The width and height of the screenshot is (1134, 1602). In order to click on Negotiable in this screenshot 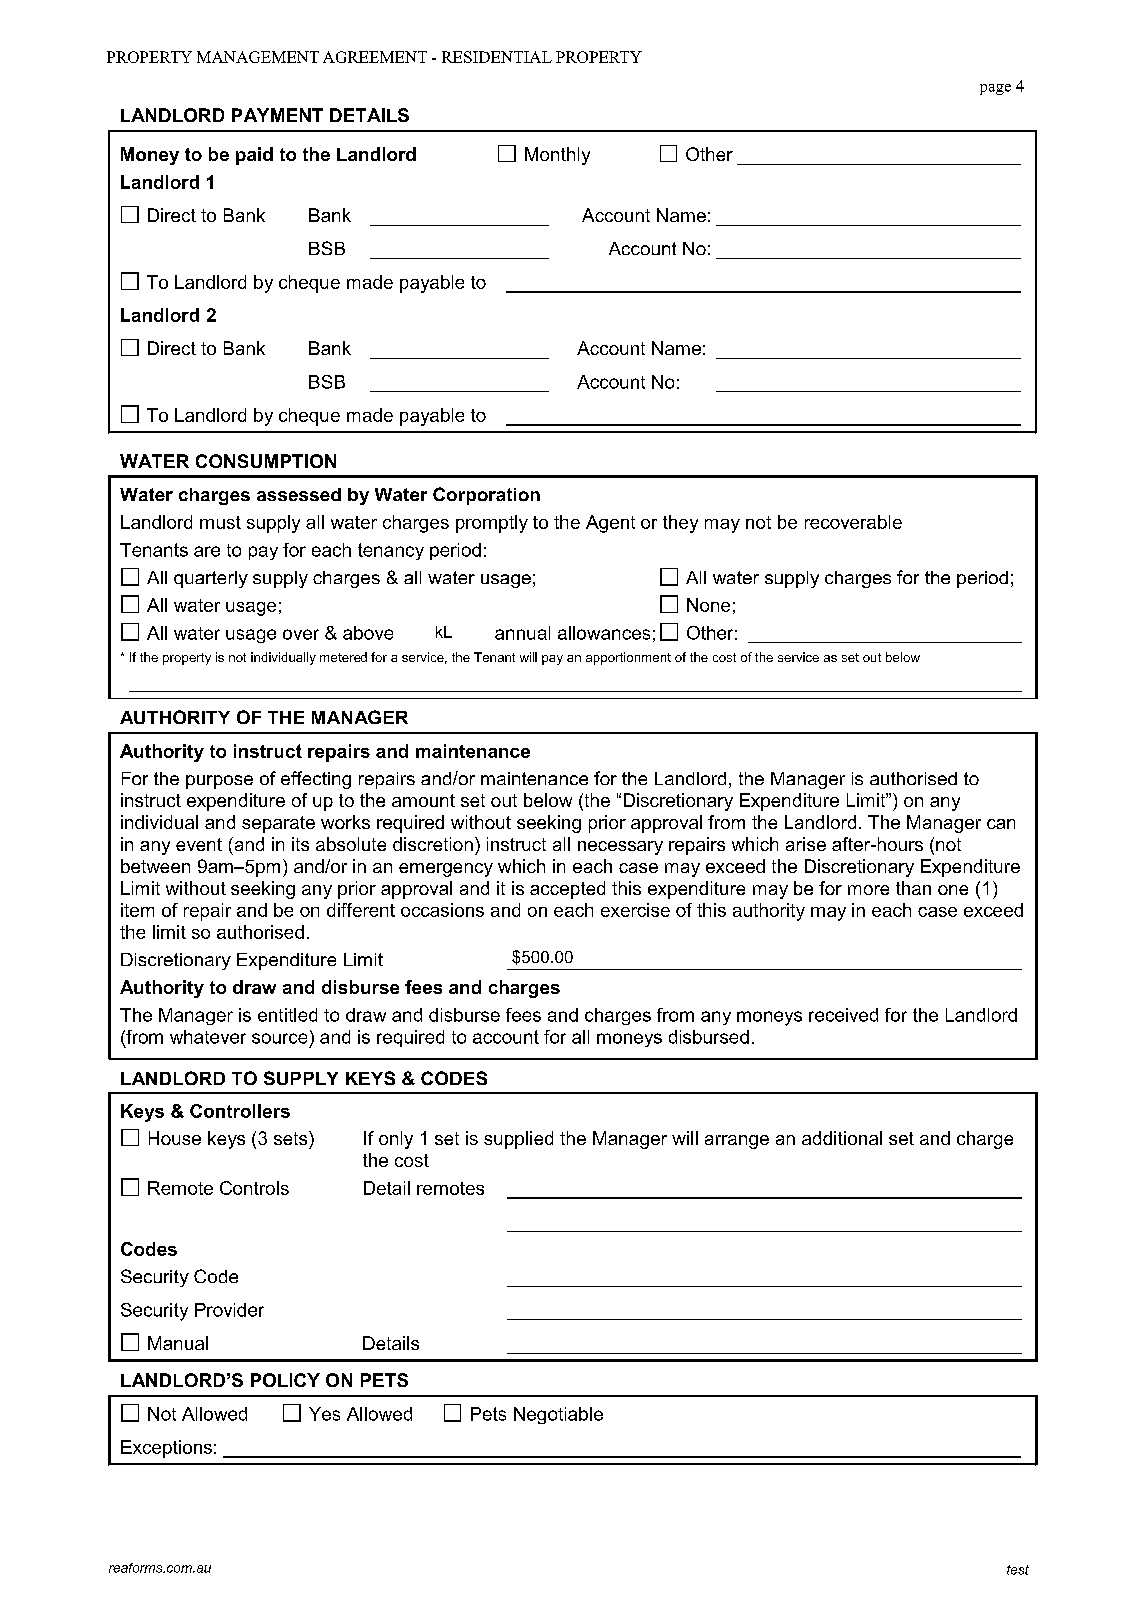, I will do `click(558, 1415)`.
